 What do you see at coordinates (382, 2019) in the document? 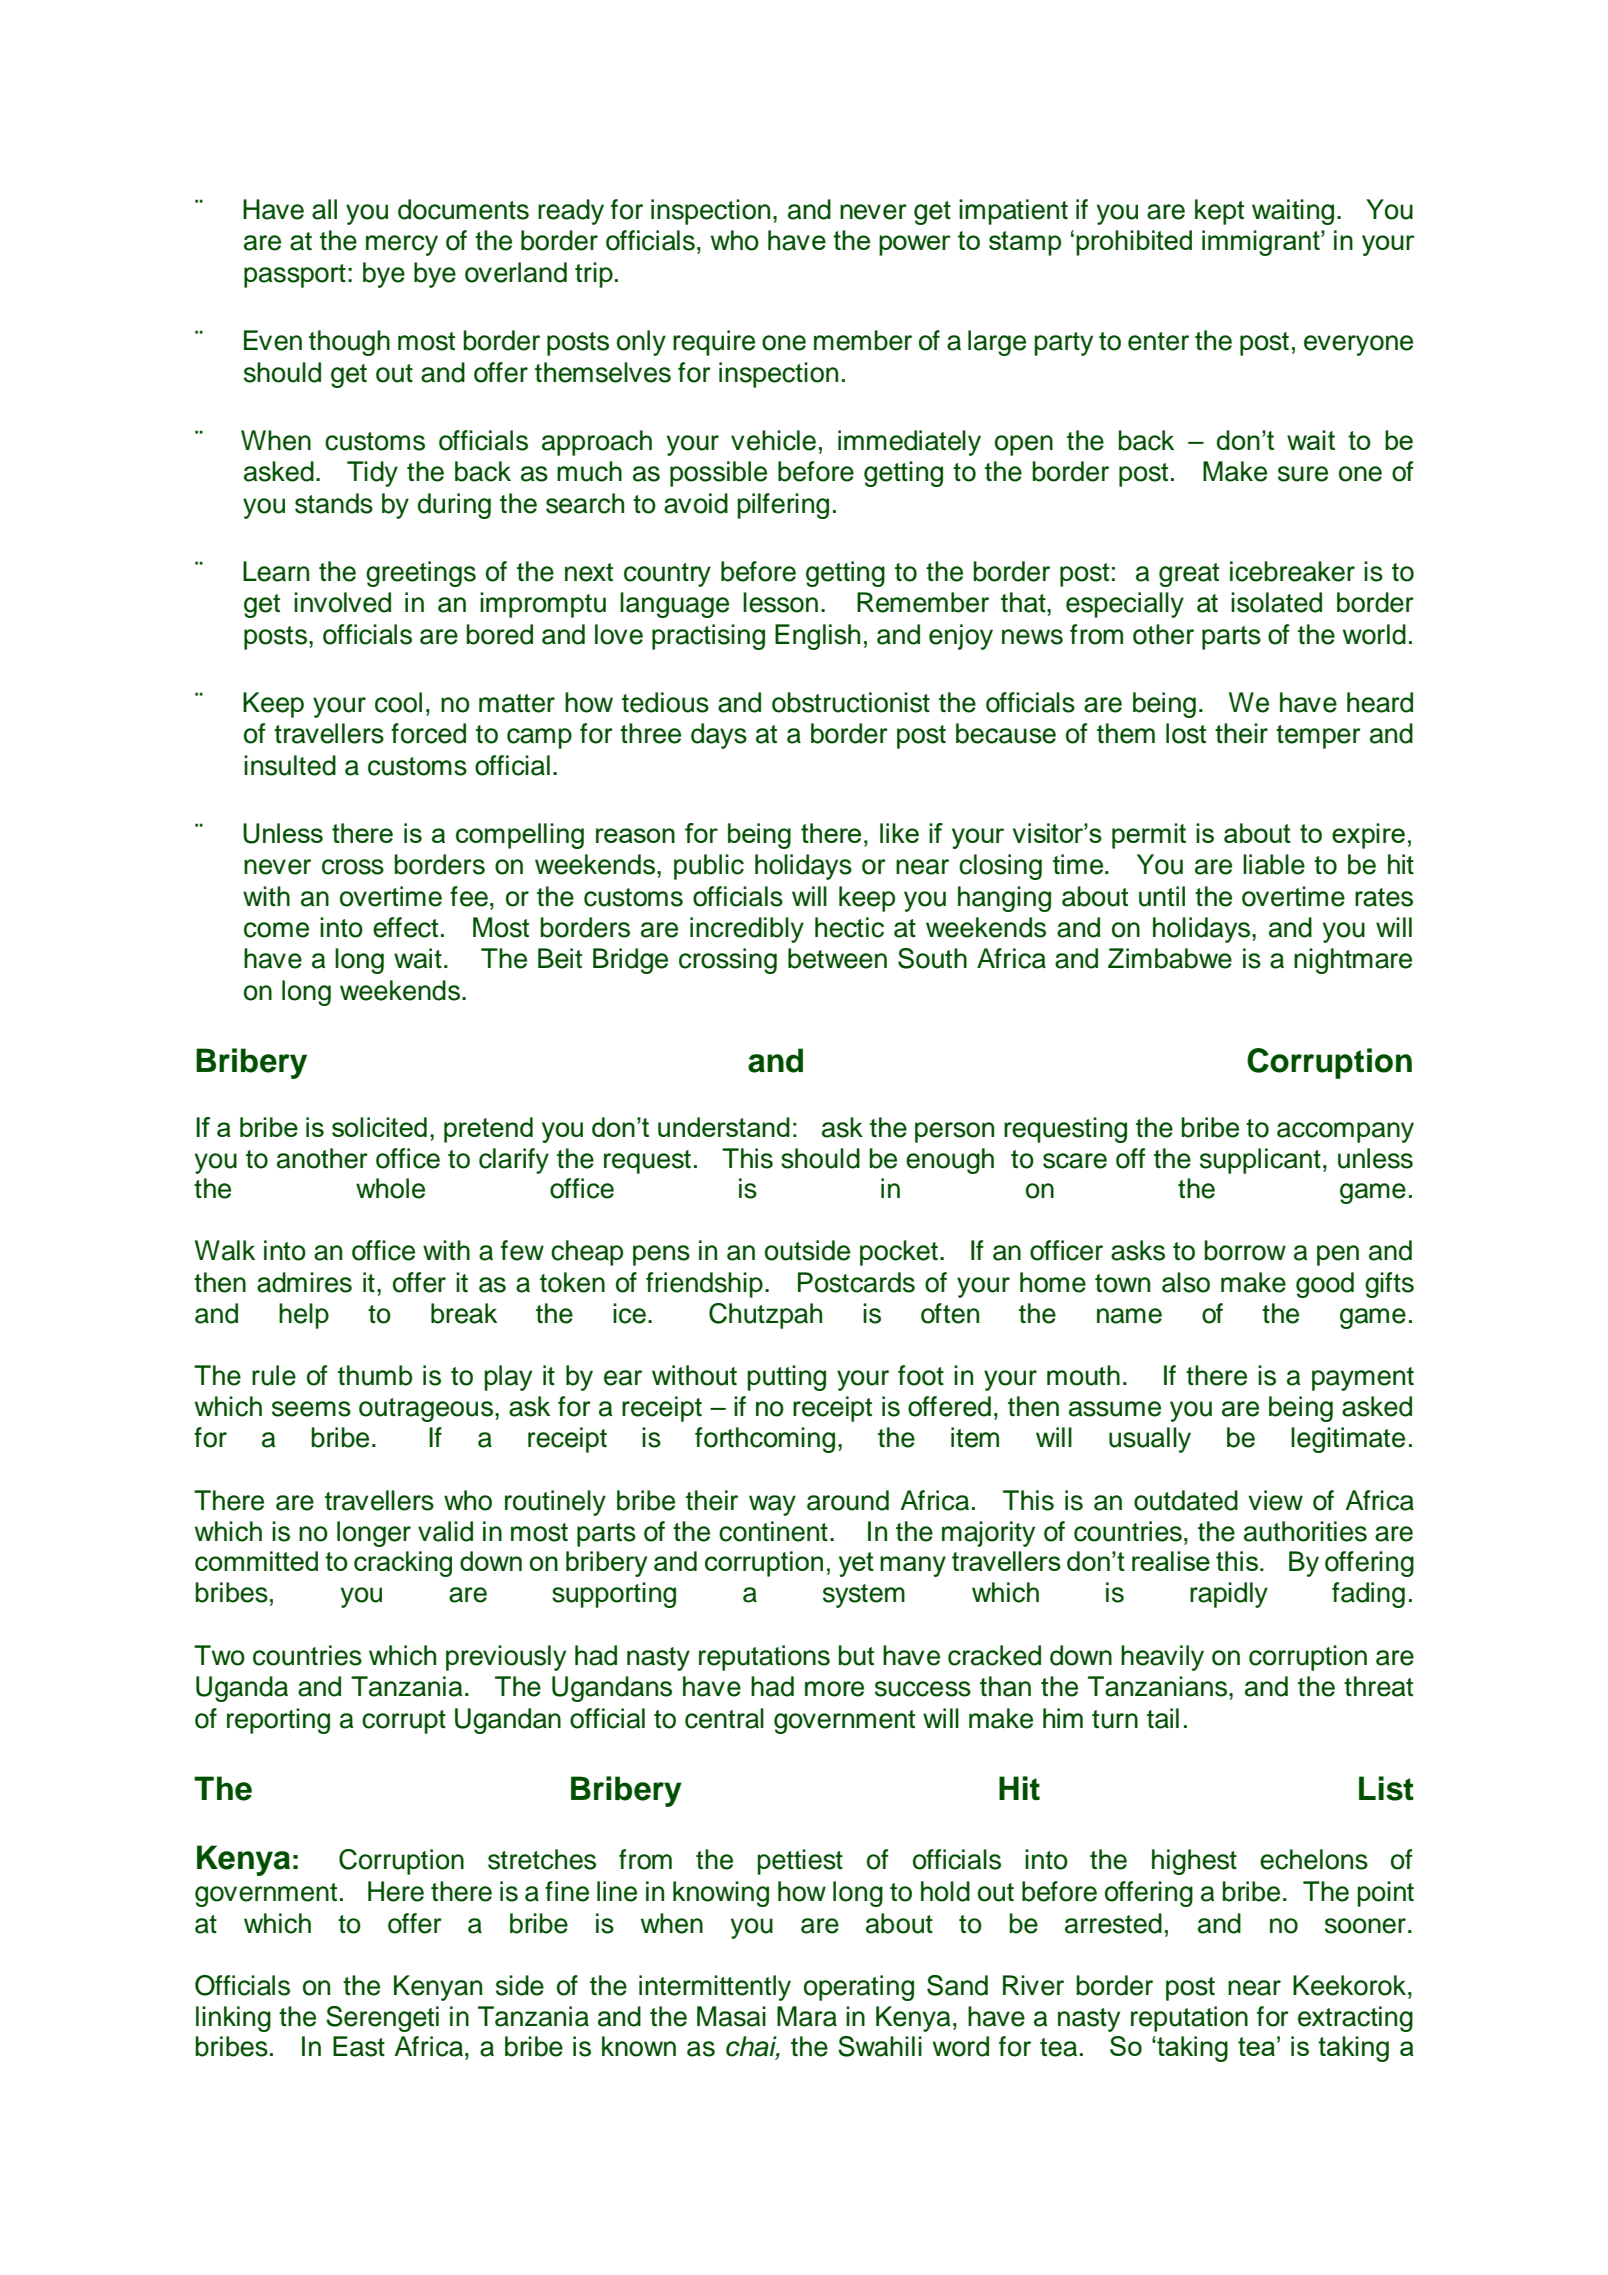
I see `Serengeti` at bounding box center [382, 2019].
